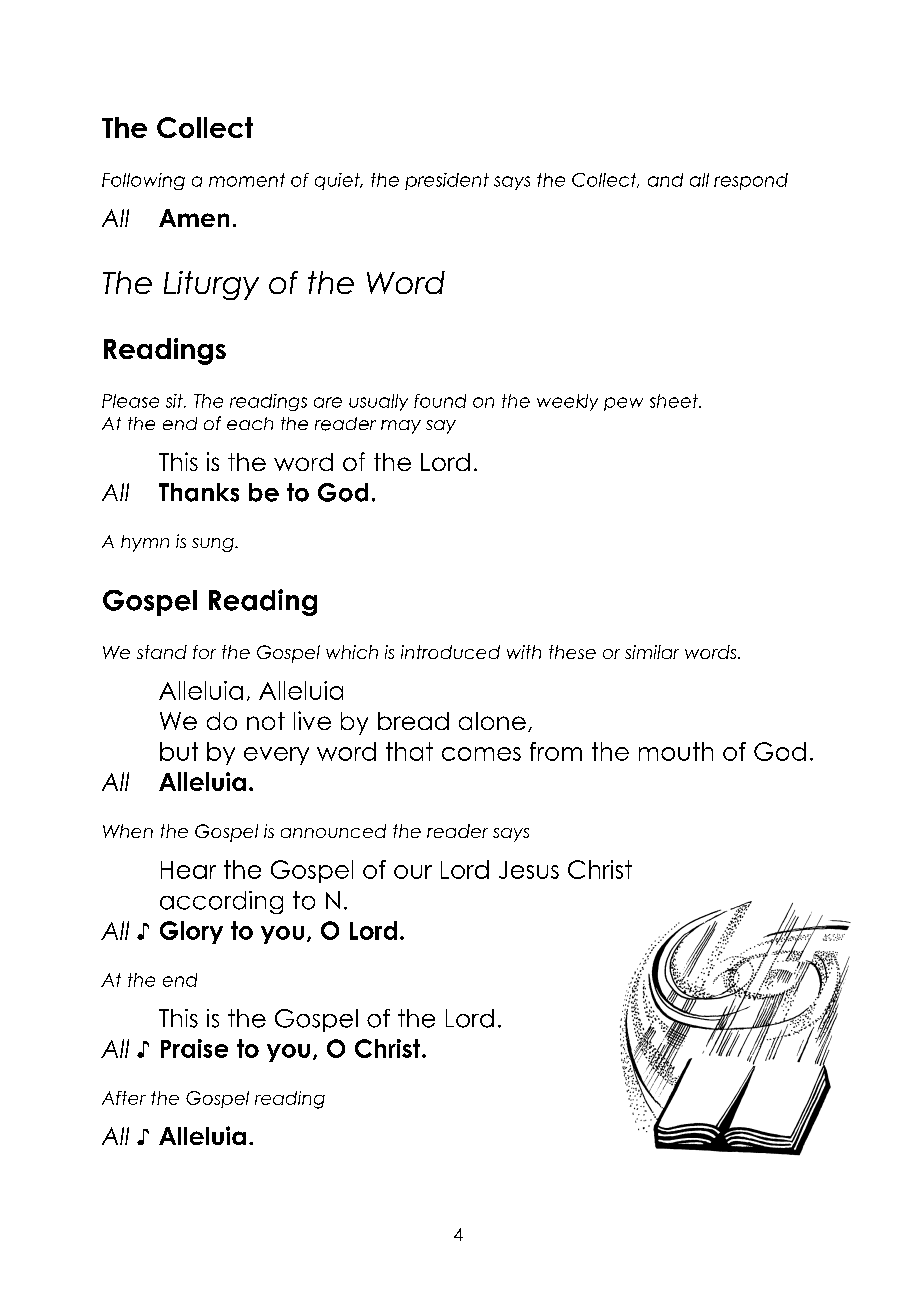  What do you see at coordinates (194, 1048) in the screenshot?
I see `Praise` at bounding box center [194, 1048].
